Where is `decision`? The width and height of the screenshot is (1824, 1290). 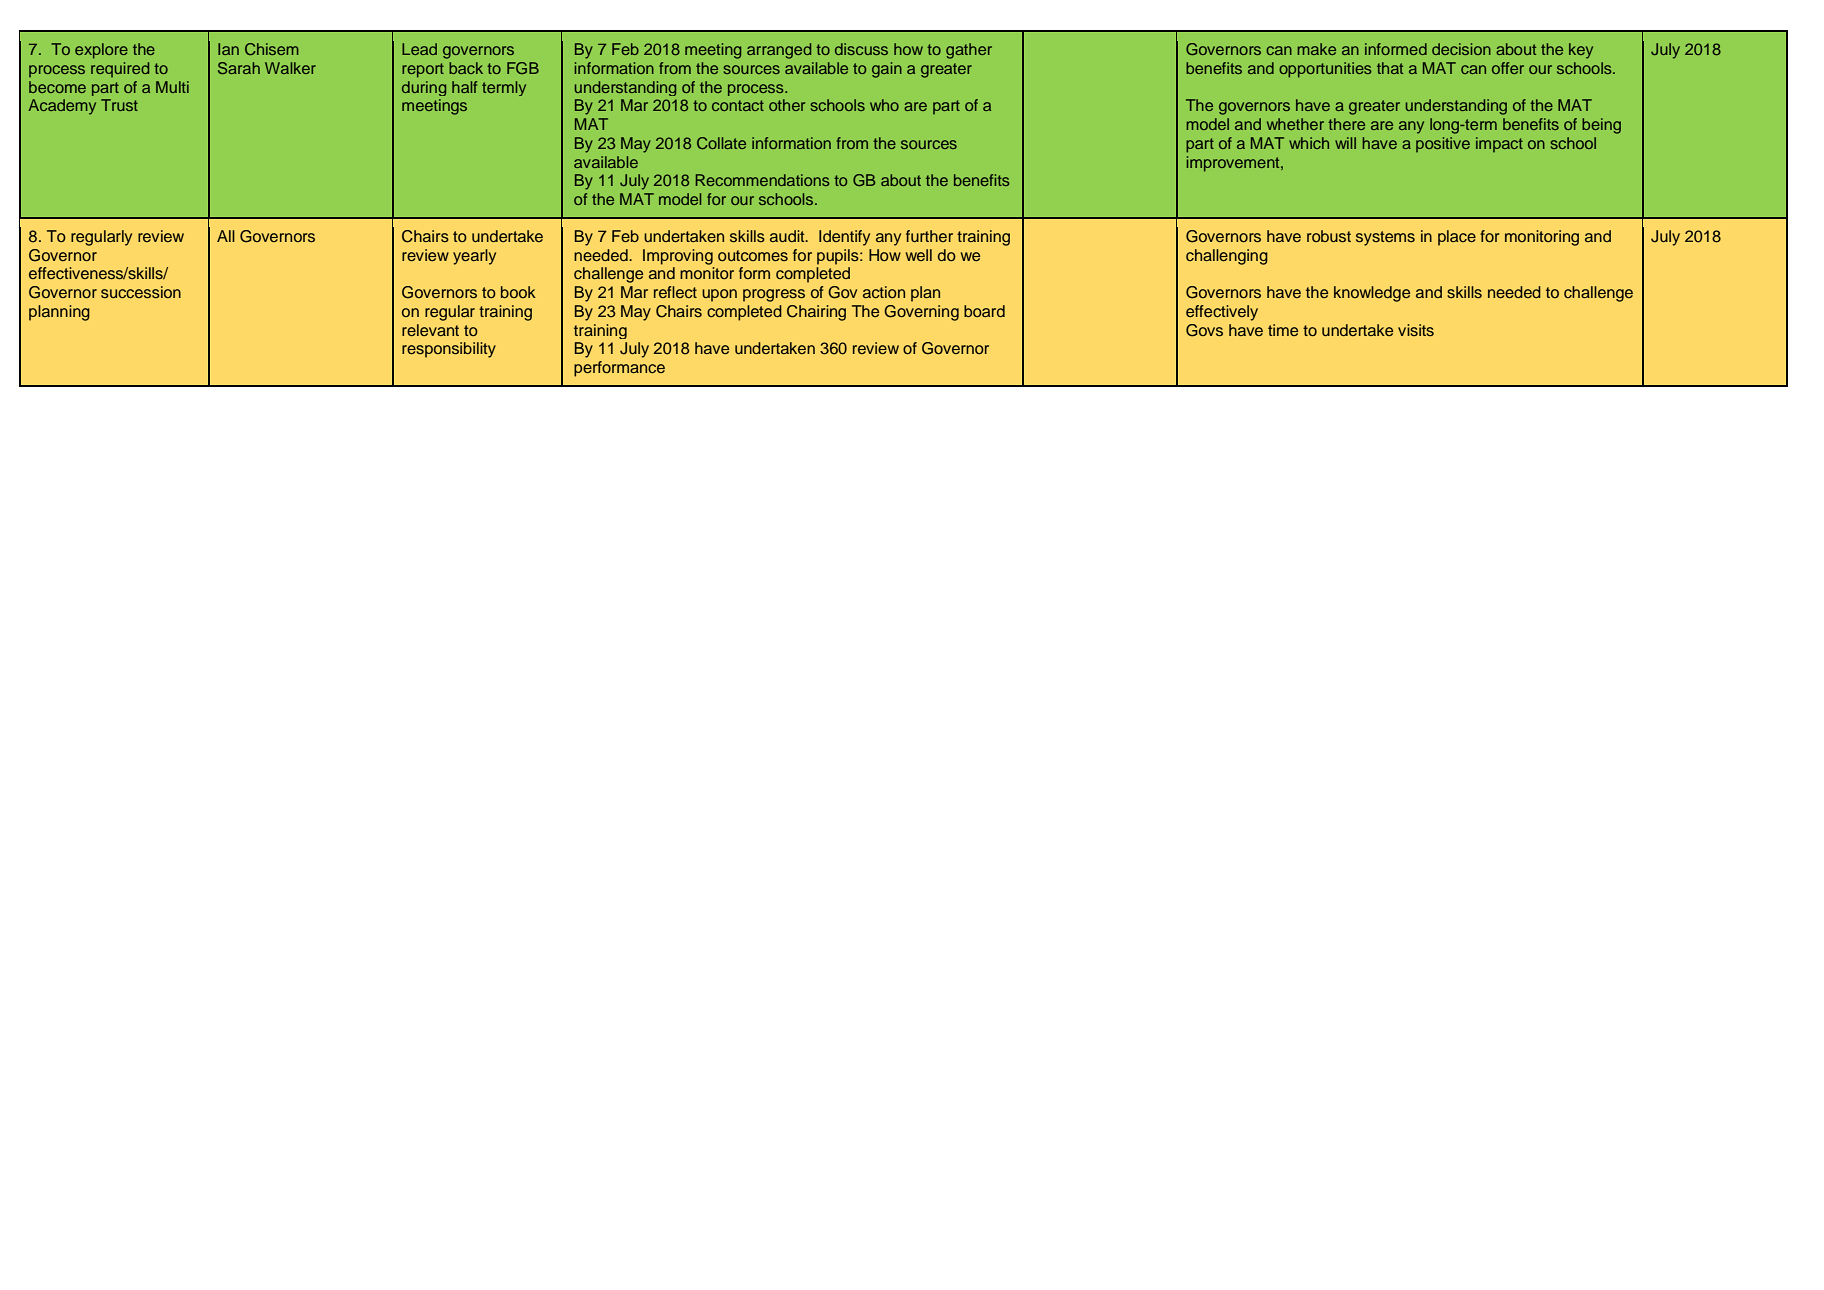 decision is located at coordinates (1461, 49).
